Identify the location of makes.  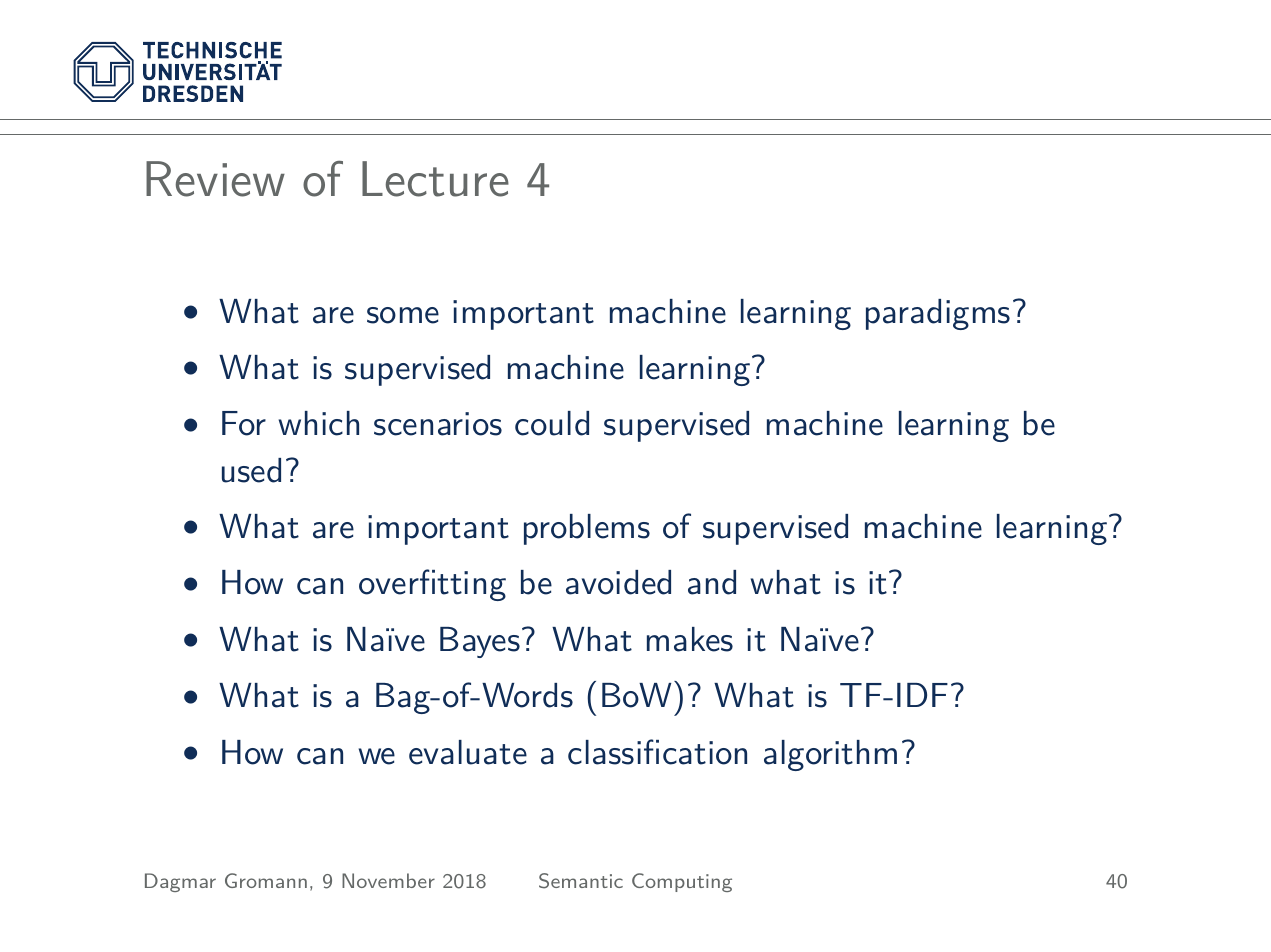
(690, 639).
